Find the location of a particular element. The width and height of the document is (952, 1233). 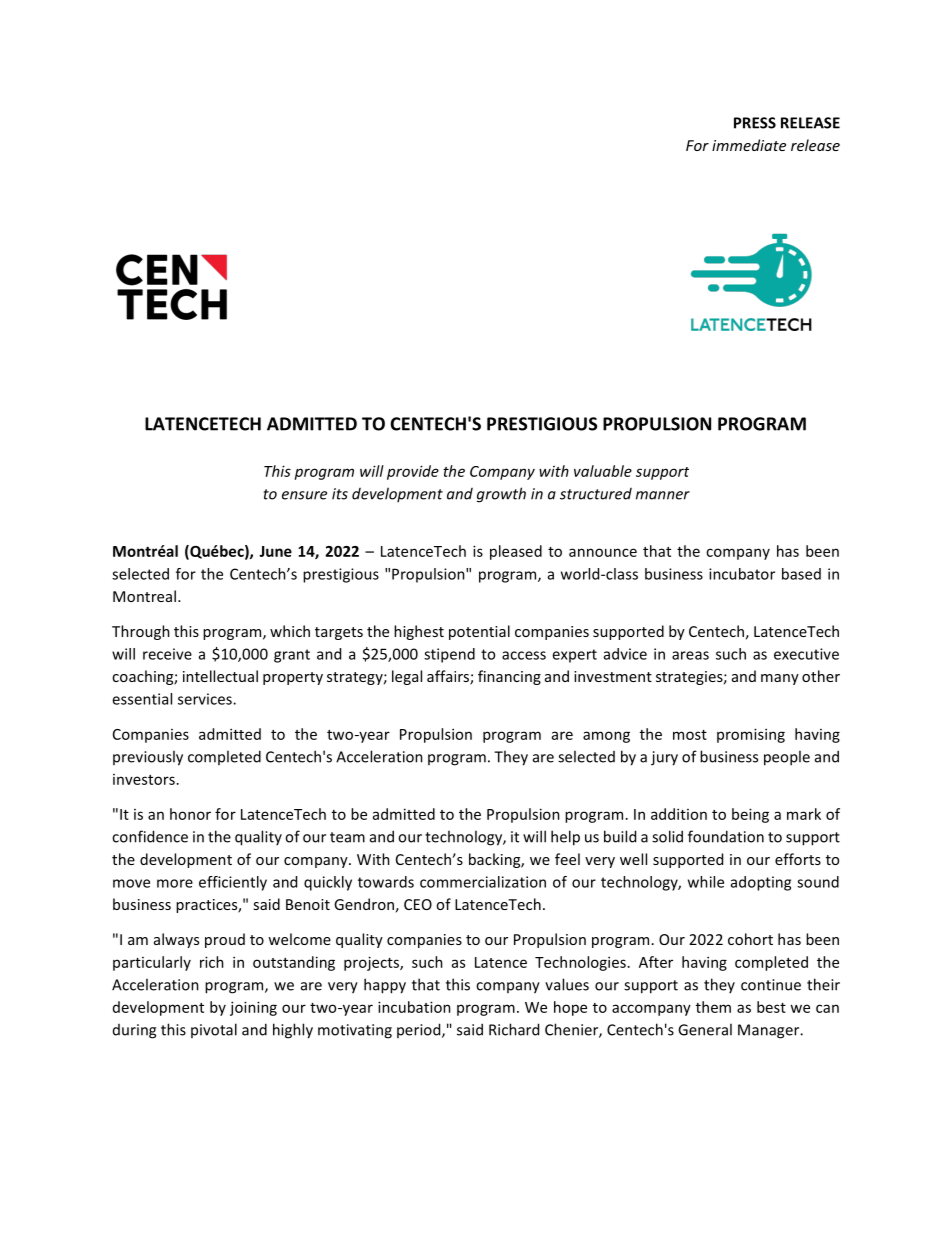

PRESS is located at coordinates (755, 123).
